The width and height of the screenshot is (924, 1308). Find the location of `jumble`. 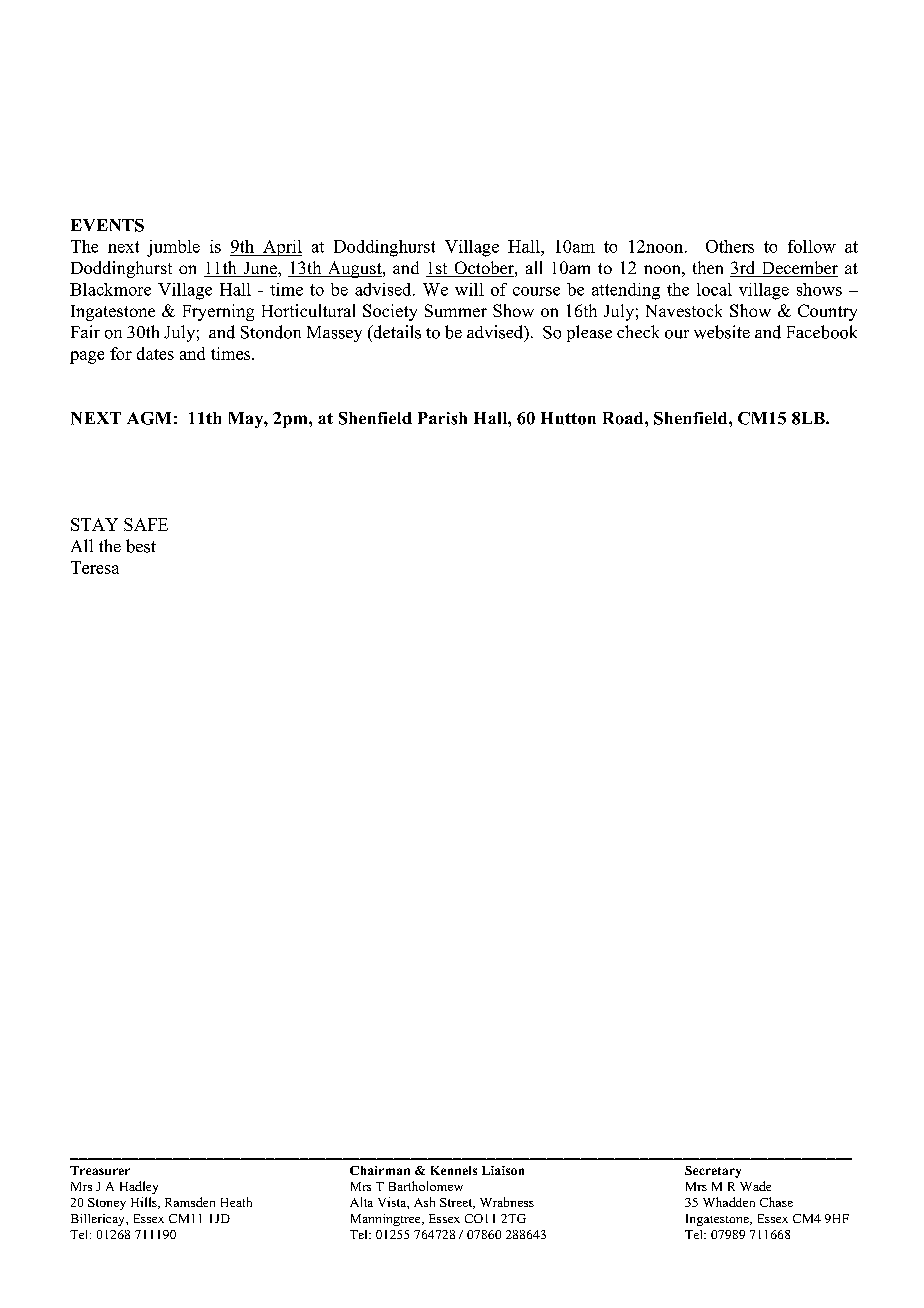

jumble is located at coordinates (173, 248).
